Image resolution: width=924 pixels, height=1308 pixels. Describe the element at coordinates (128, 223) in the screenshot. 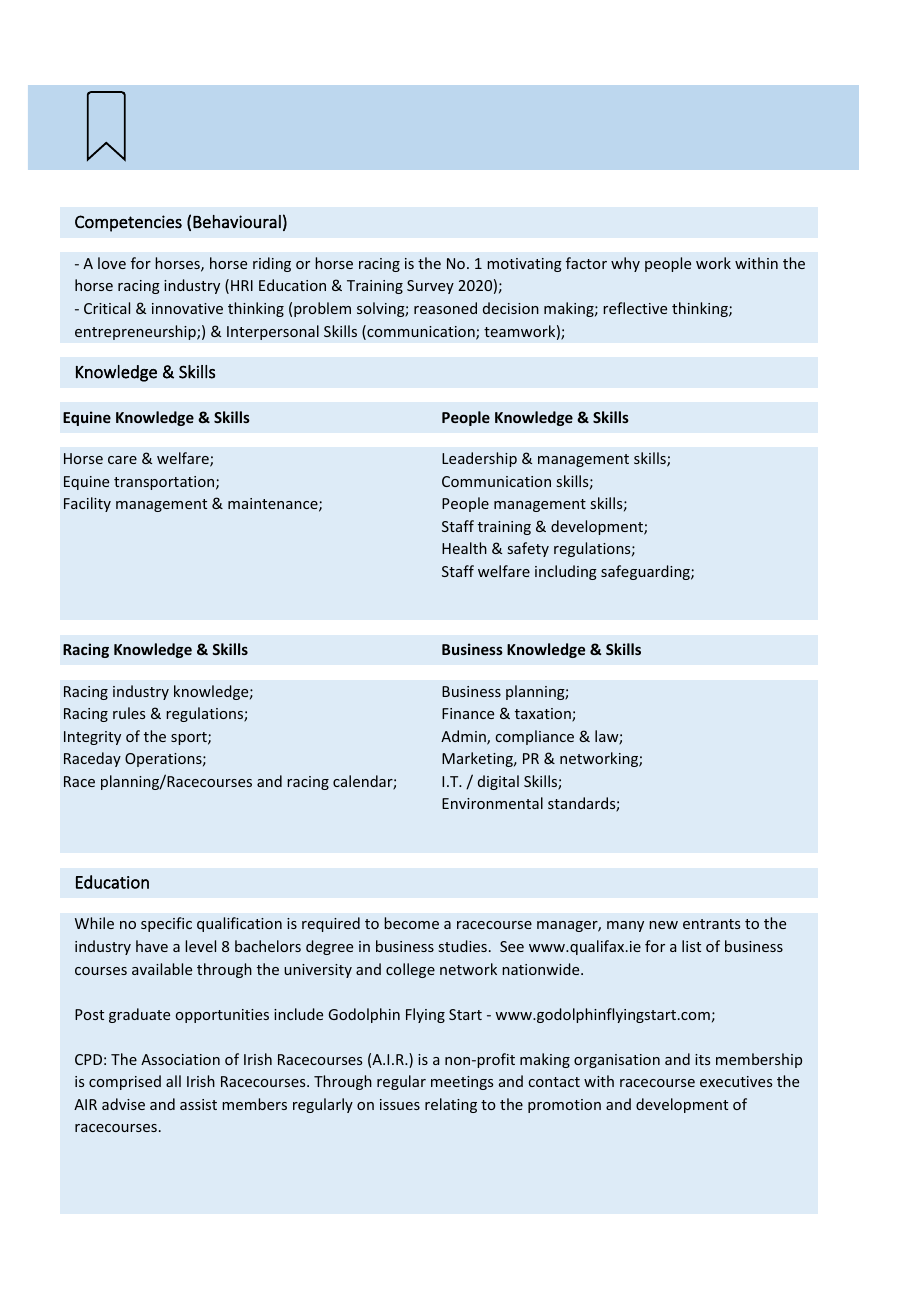

I see `Competencies` at that location.
